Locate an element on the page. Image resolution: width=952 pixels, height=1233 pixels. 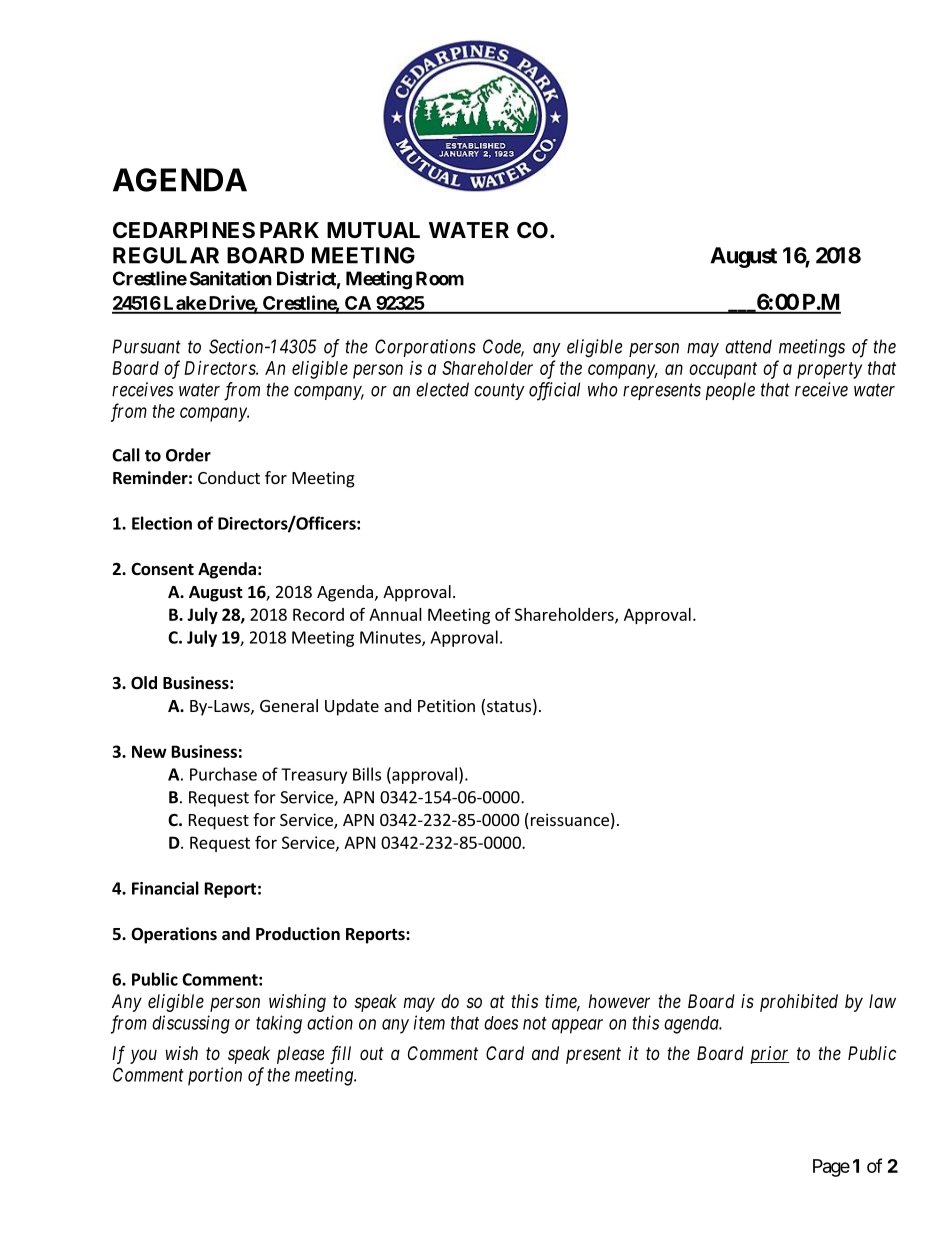
attend is located at coordinates (748, 346).
